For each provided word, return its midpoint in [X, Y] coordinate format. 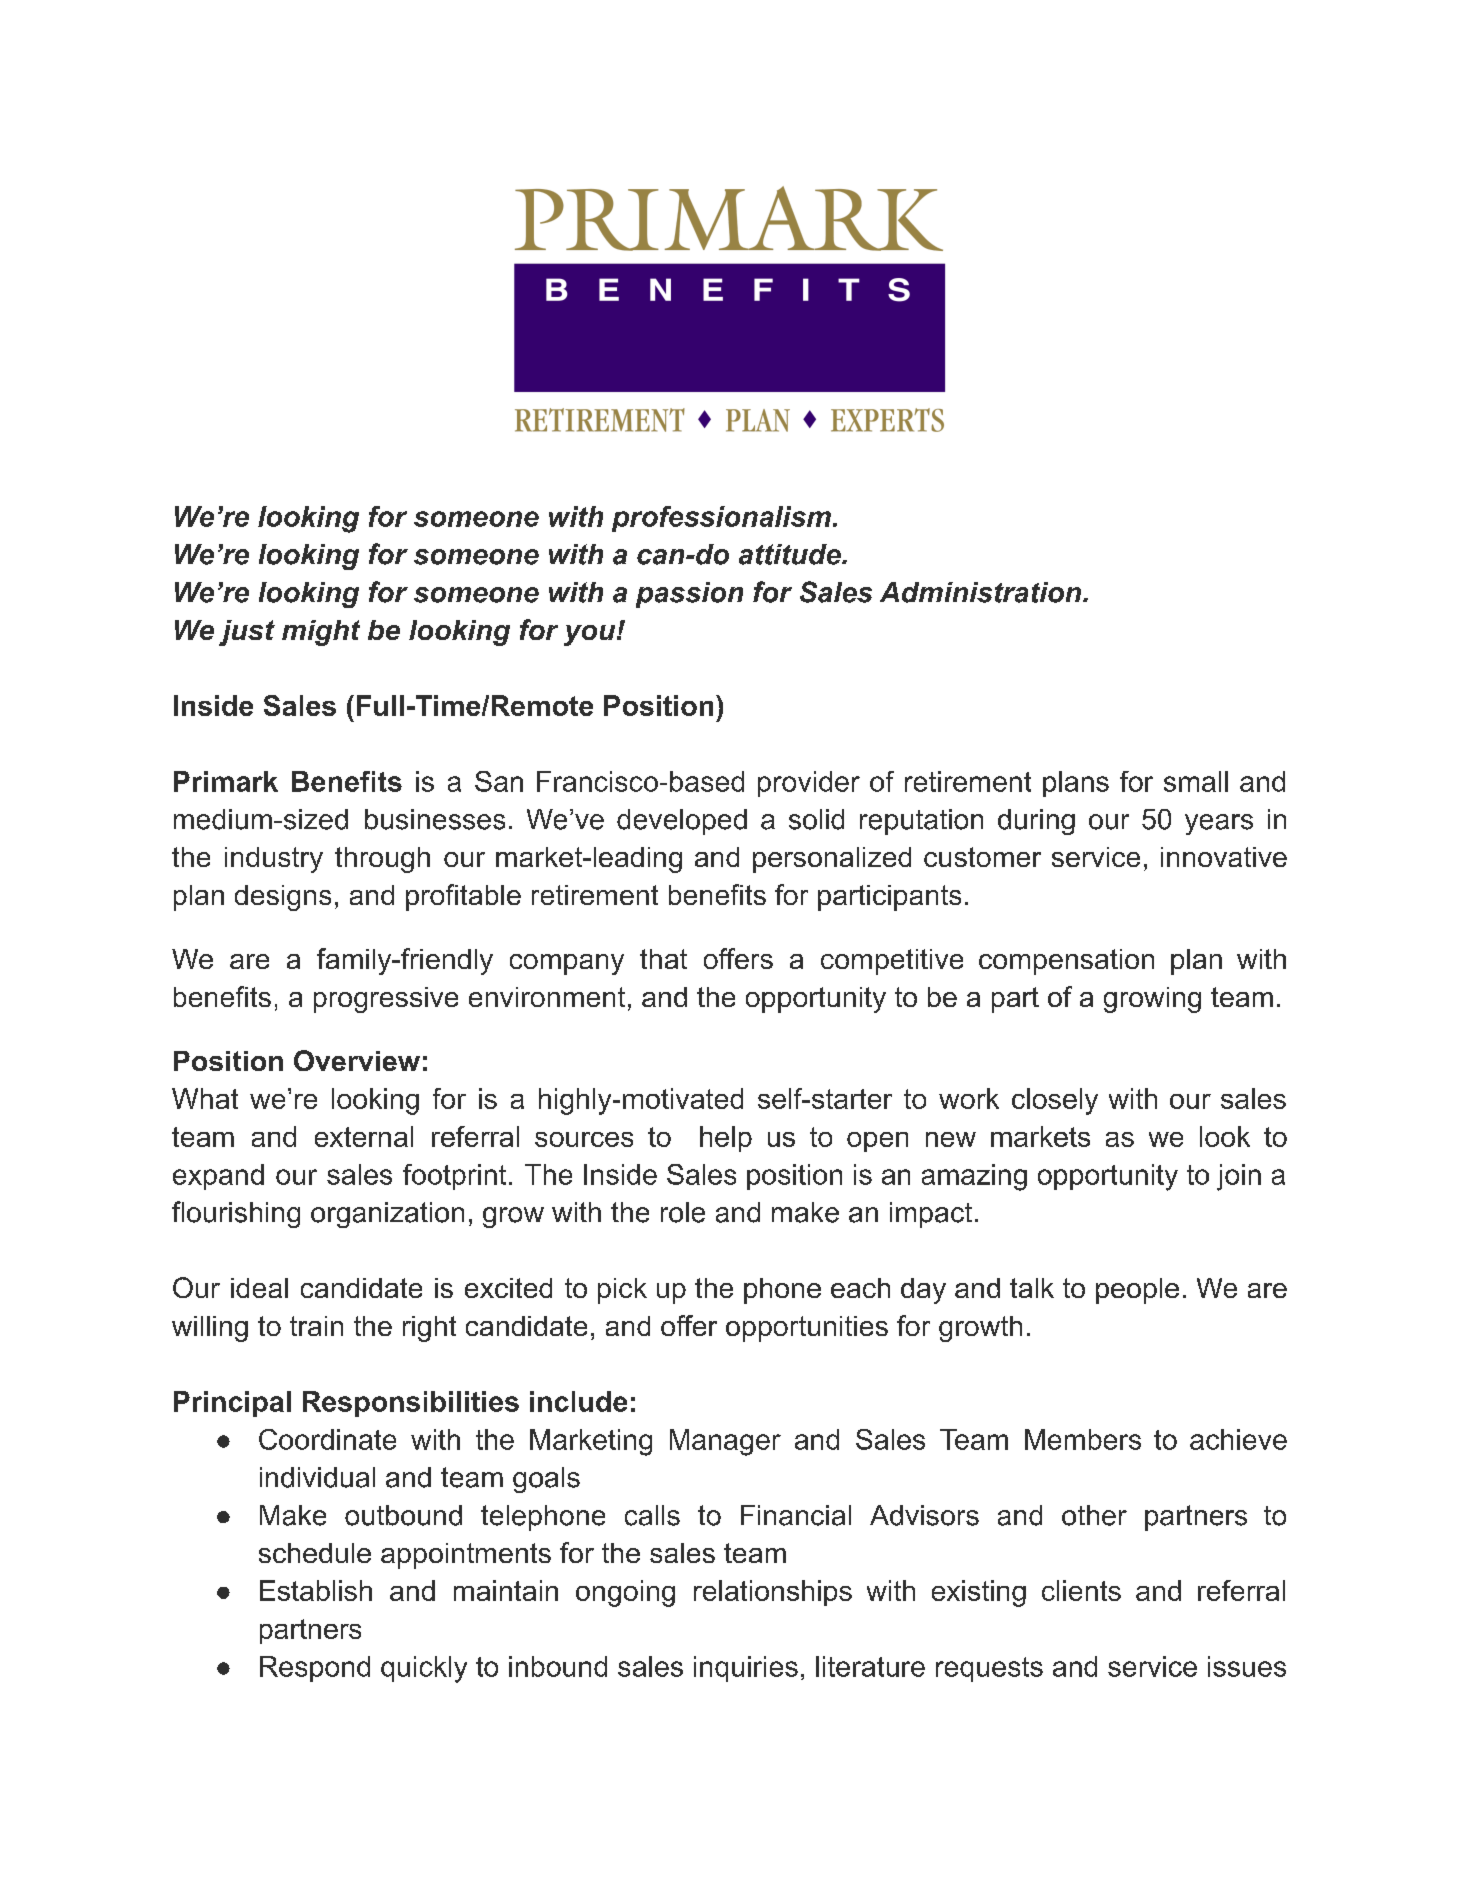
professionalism [721, 519]
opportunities [807, 1329]
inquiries [746, 1669]
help [726, 1139]
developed [682, 822]
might [321, 633]
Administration [980, 592]
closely [1055, 1101]
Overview [357, 1060]
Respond [315, 1669]
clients [1081, 1590]
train [316, 1326]
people [1137, 1291]
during [1036, 822]
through [382, 860]
